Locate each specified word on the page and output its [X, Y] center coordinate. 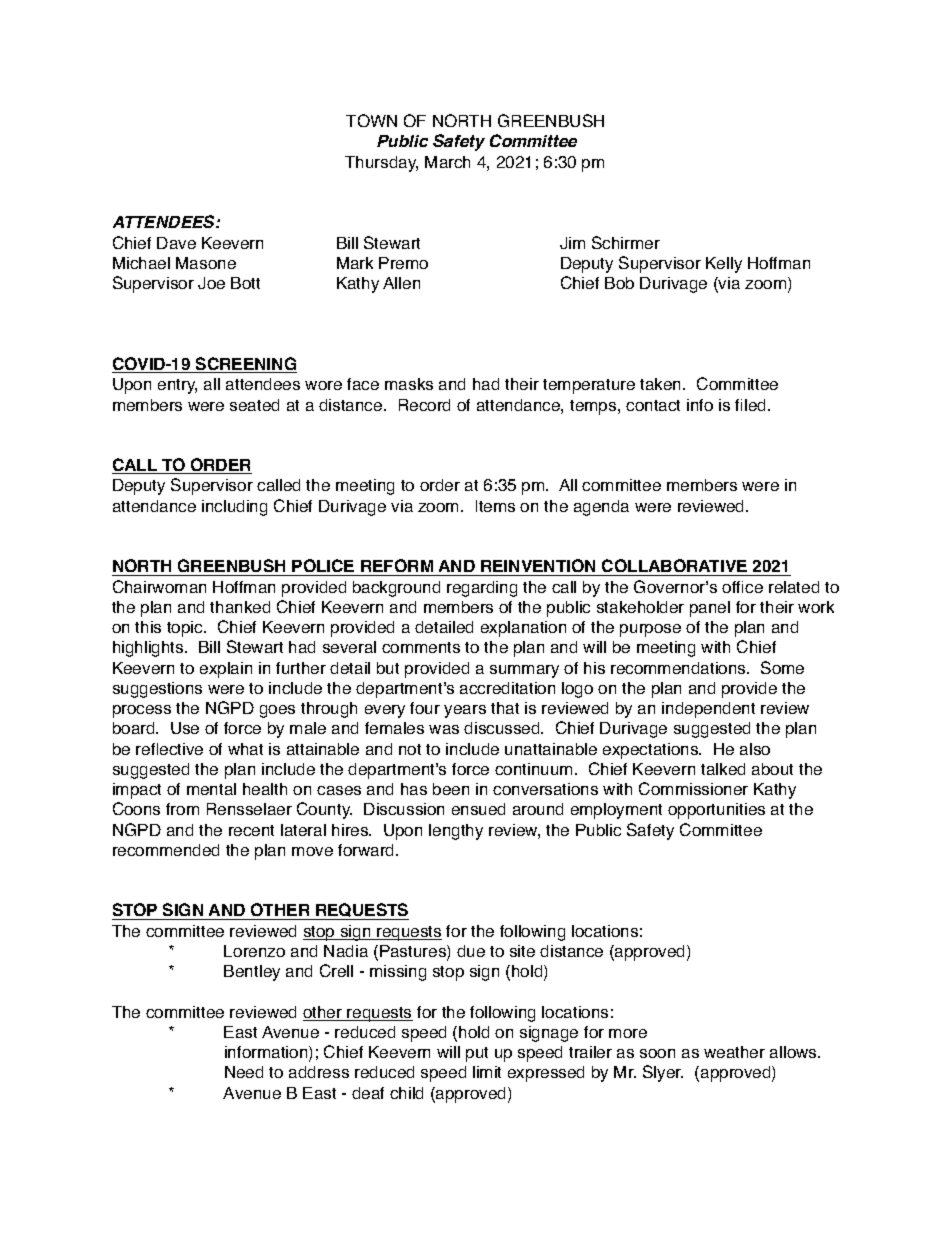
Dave [176, 243]
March [447, 162]
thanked [240, 607]
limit [487, 1072]
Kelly [724, 265]
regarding [482, 589]
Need [244, 1072]
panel [710, 609]
